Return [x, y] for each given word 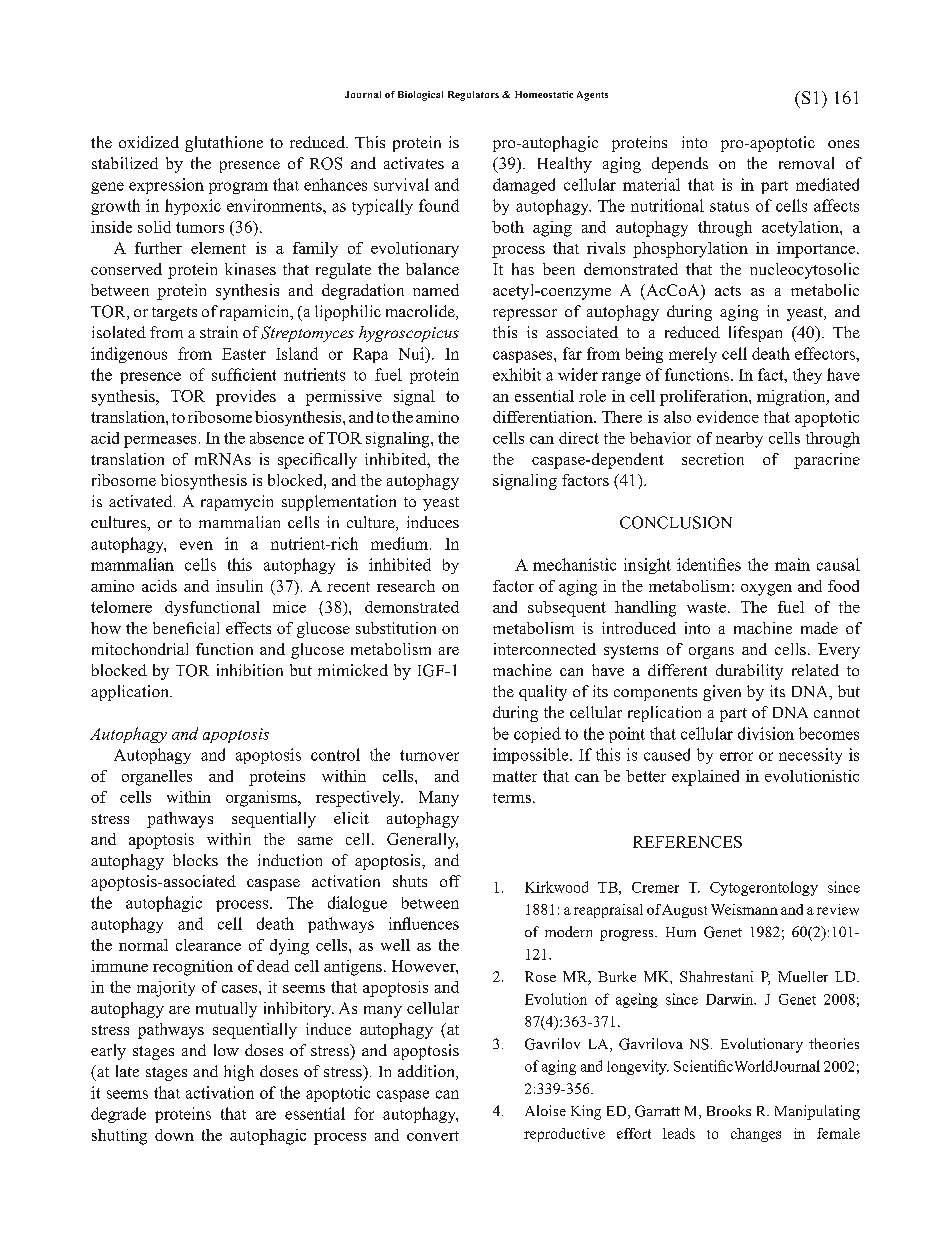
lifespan [755, 334]
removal [806, 163]
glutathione [224, 144]
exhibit [517, 374]
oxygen [766, 590]
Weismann [744, 909]
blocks [195, 860]
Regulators [473, 96]
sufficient [244, 374]
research [406, 586]
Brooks [729, 1110]
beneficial [186, 628]
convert [433, 1136]
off [450, 881]
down [174, 1135]
